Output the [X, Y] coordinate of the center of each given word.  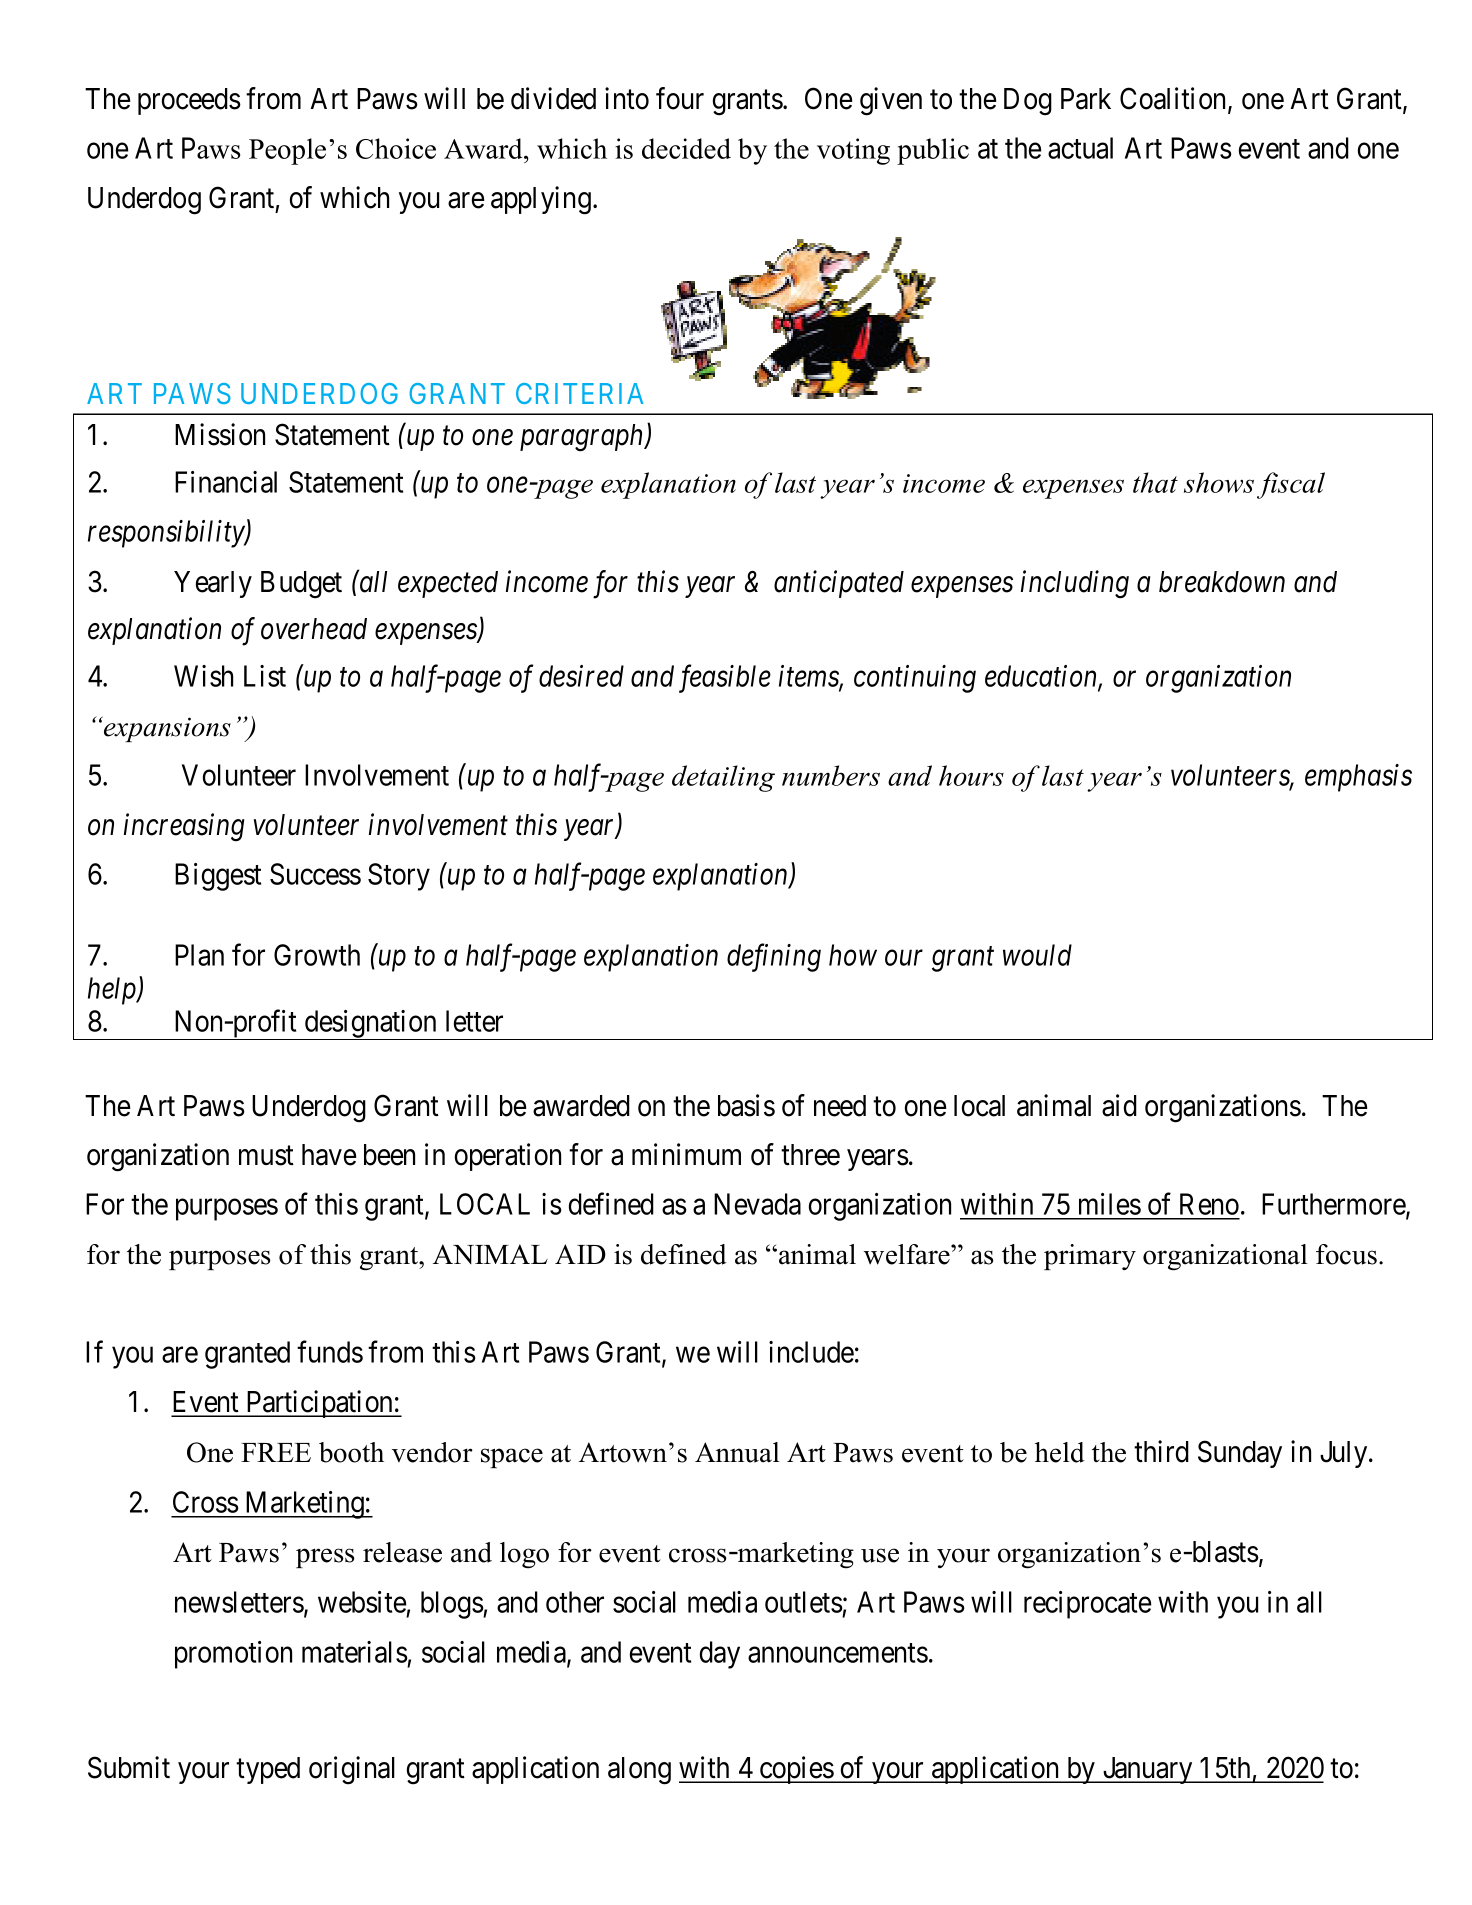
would [1037, 955]
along [639, 1771]
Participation [319, 1404]
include [811, 1352]
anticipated [839, 584]
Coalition [1174, 99]
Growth [317, 955]
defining [774, 957]
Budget [301, 585]
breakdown [1222, 582]
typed [268, 1770]
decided [686, 148]
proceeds [189, 101]
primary [1090, 1257]
